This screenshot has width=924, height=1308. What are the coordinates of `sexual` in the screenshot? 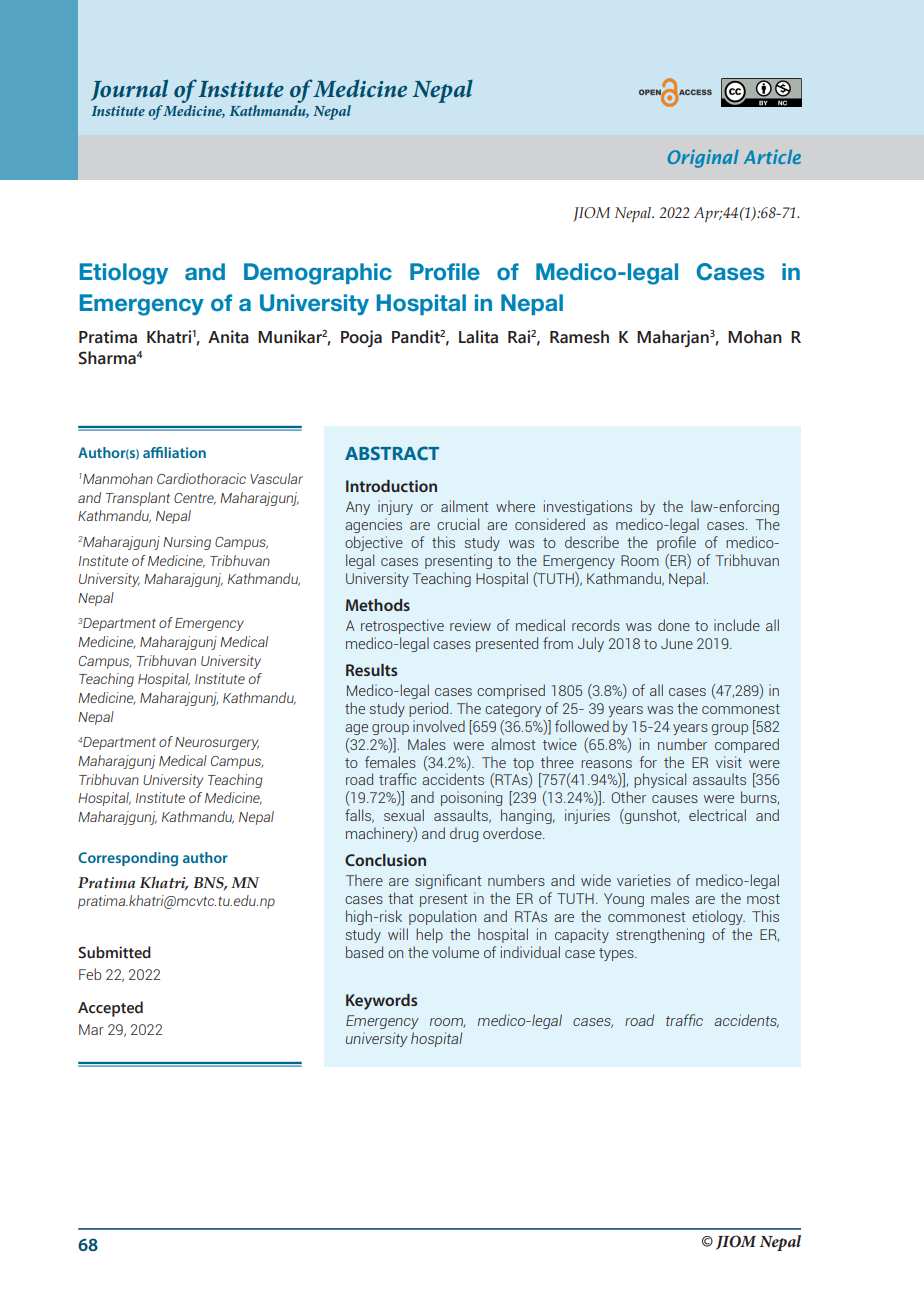 It's located at (404, 815).
